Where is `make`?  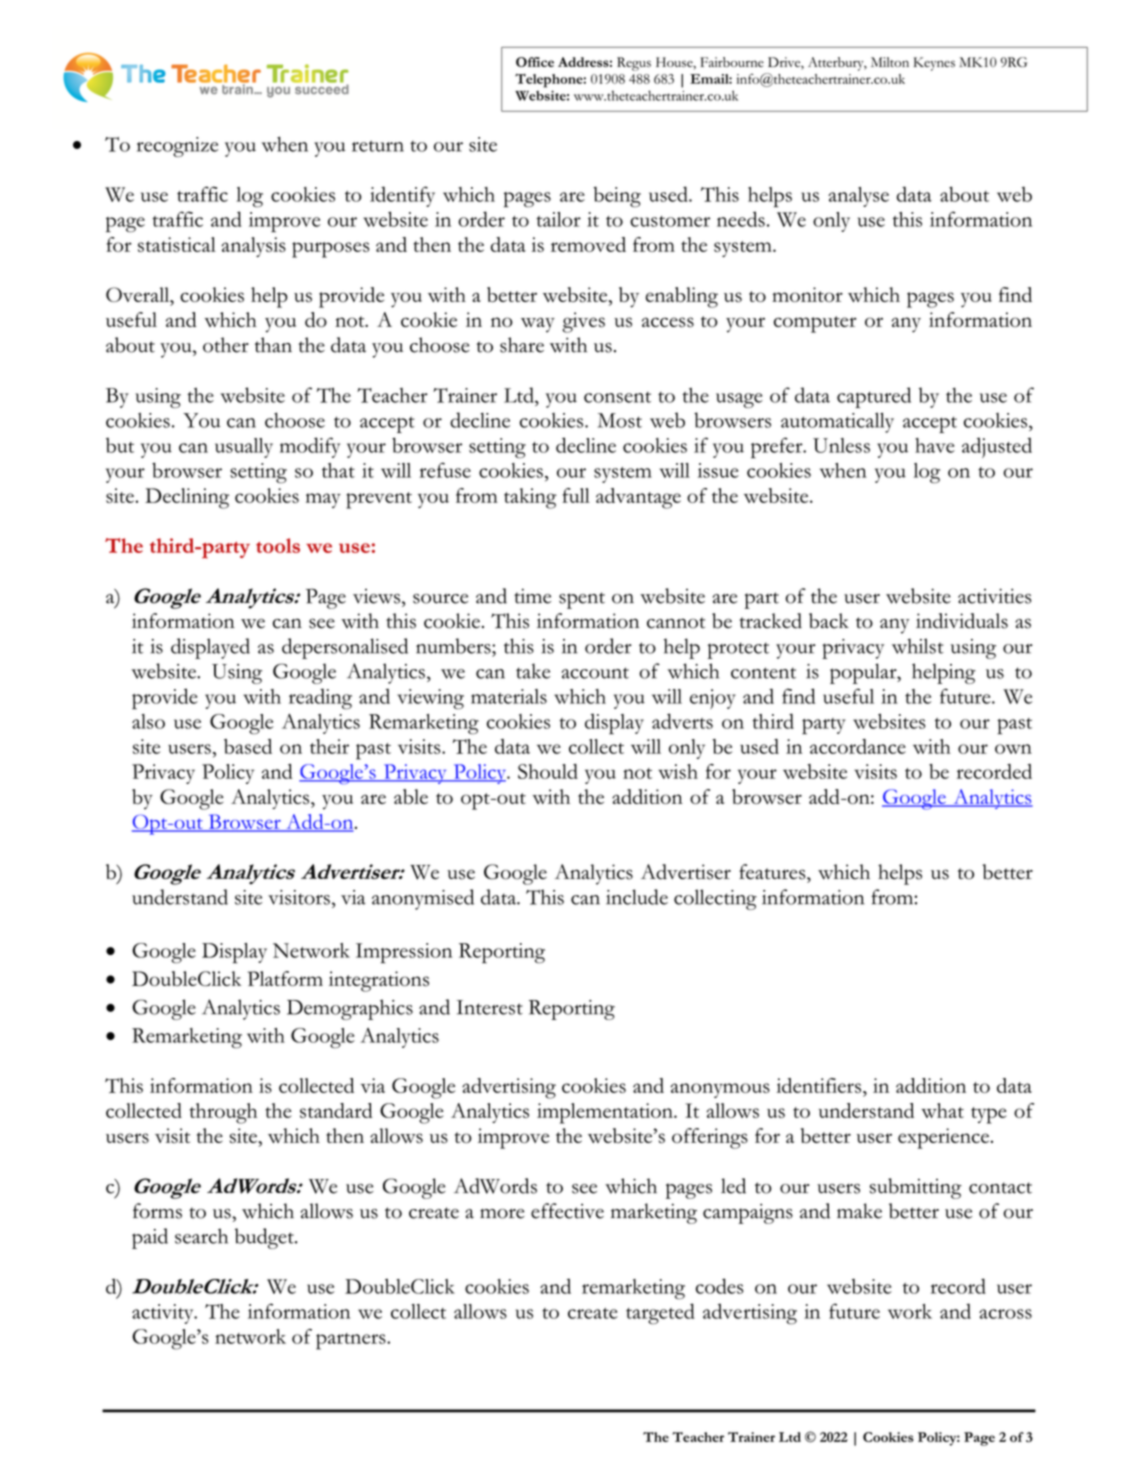
make is located at coordinates (859, 1211).
